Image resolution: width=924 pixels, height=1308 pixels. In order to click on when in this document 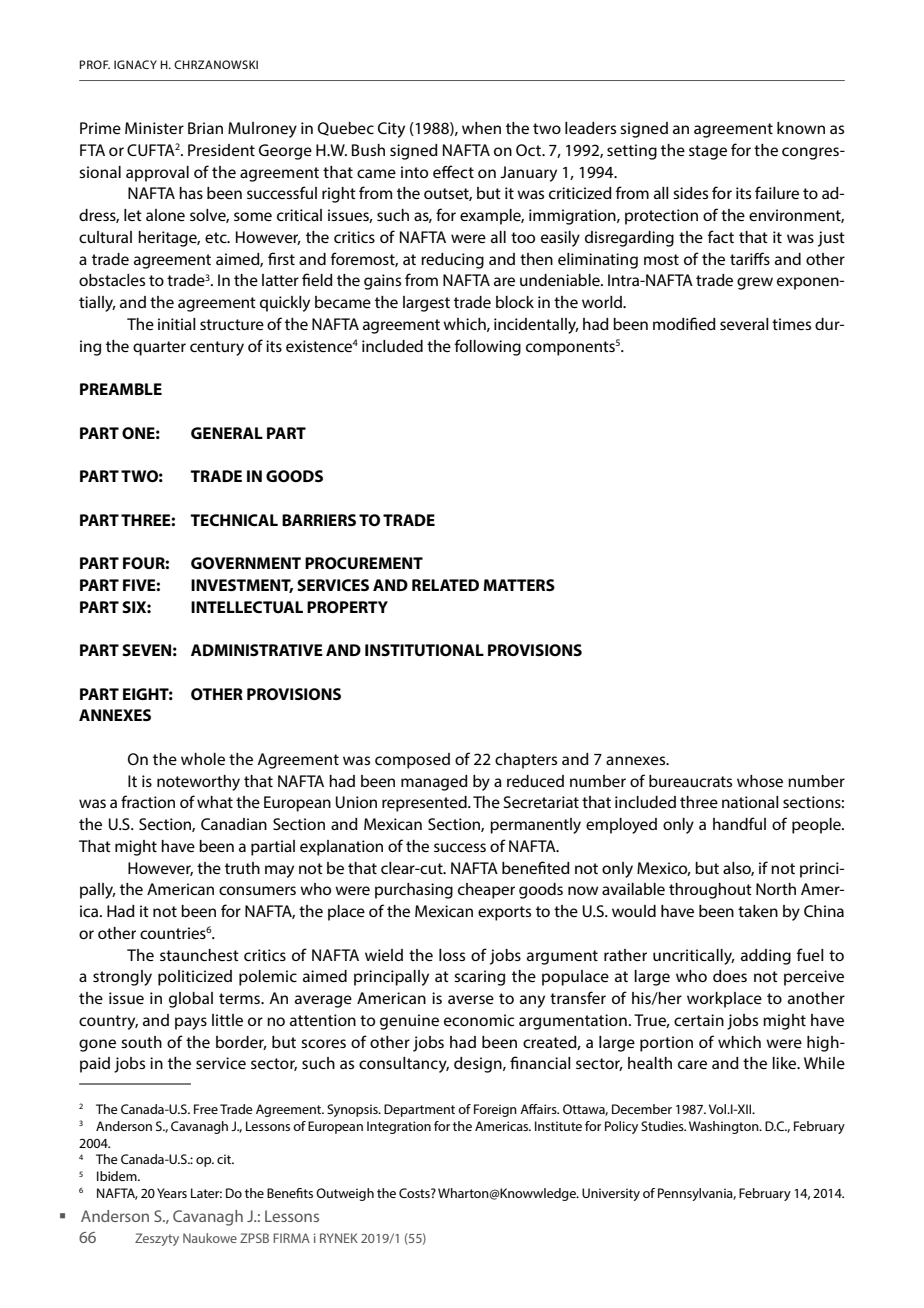, I will do `click(481, 128)`.
